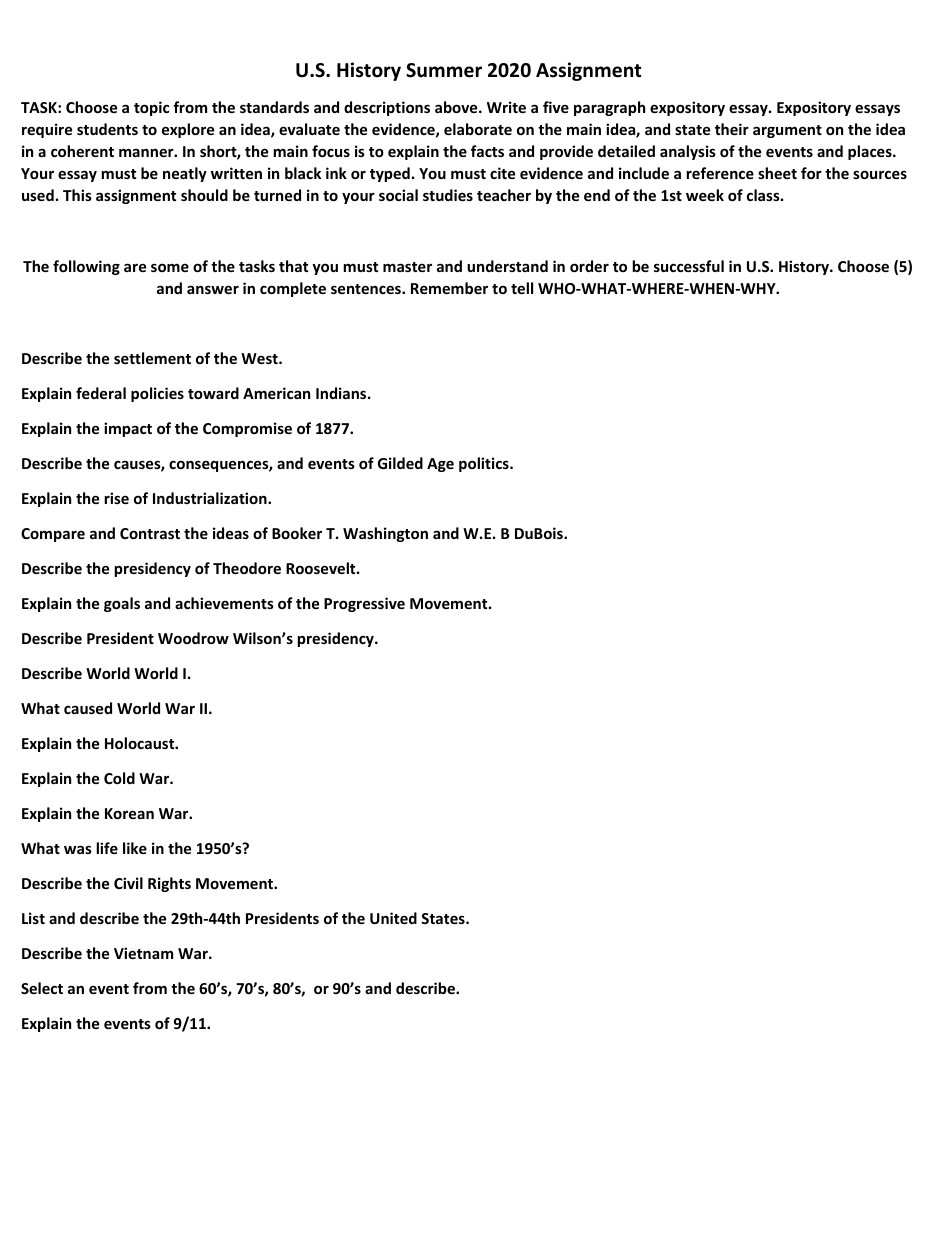 This screenshot has width=952, height=1233. Describe the element at coordinates (444, 70) in the screenshot. I see `Summer` at that location.
